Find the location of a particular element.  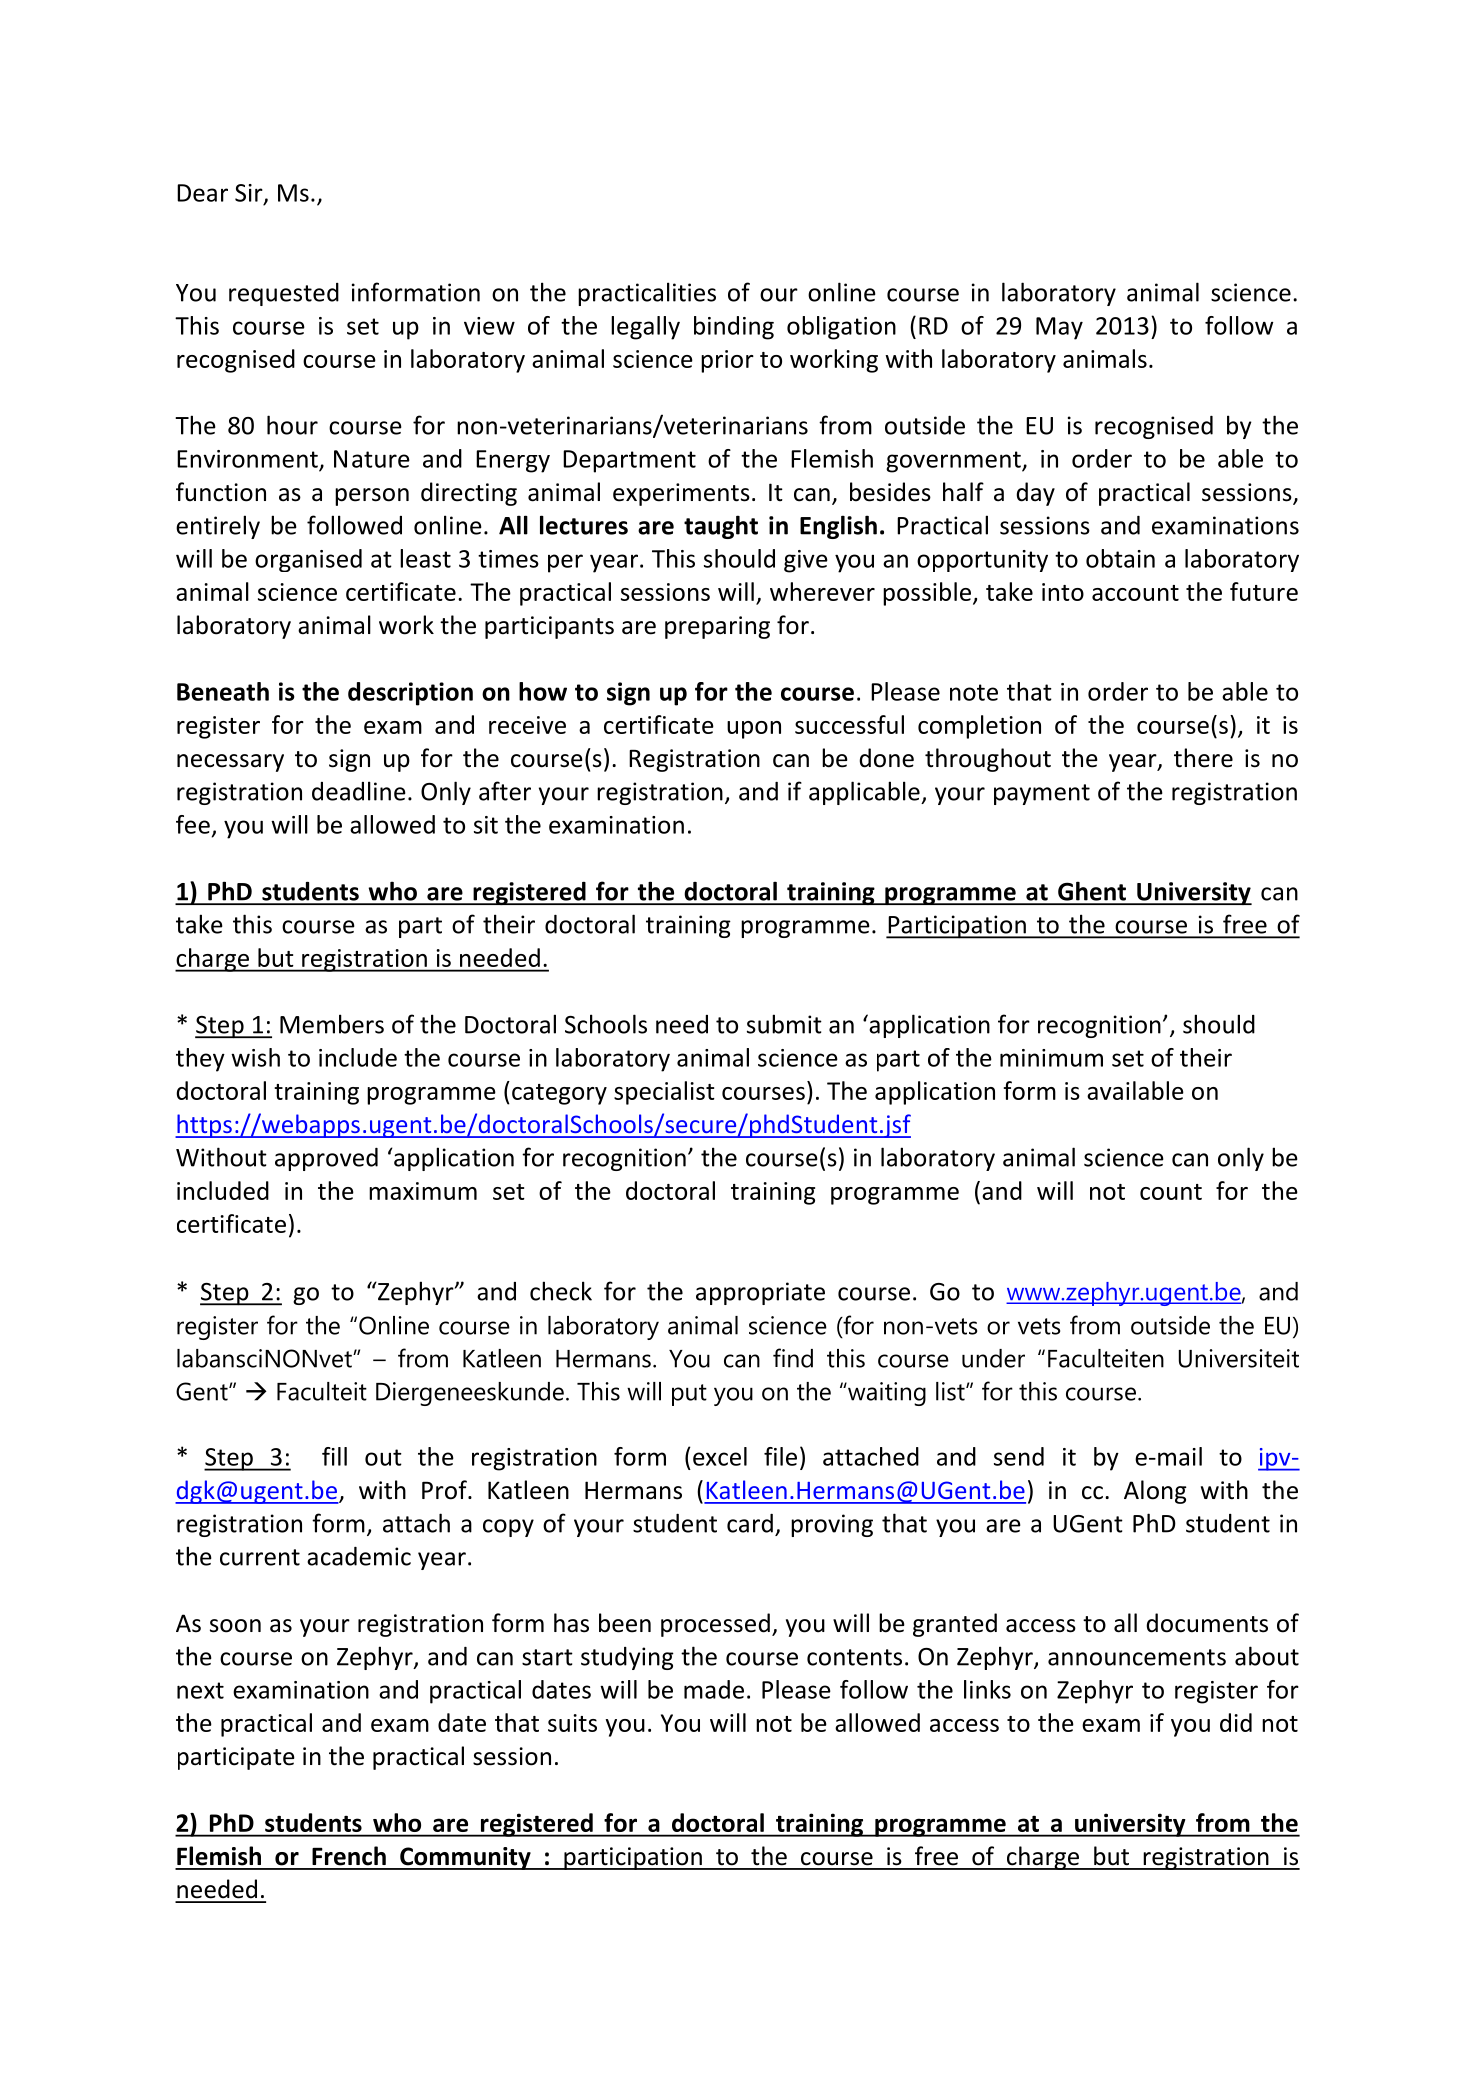

minimum is located at coordinates (1051, 1058).
